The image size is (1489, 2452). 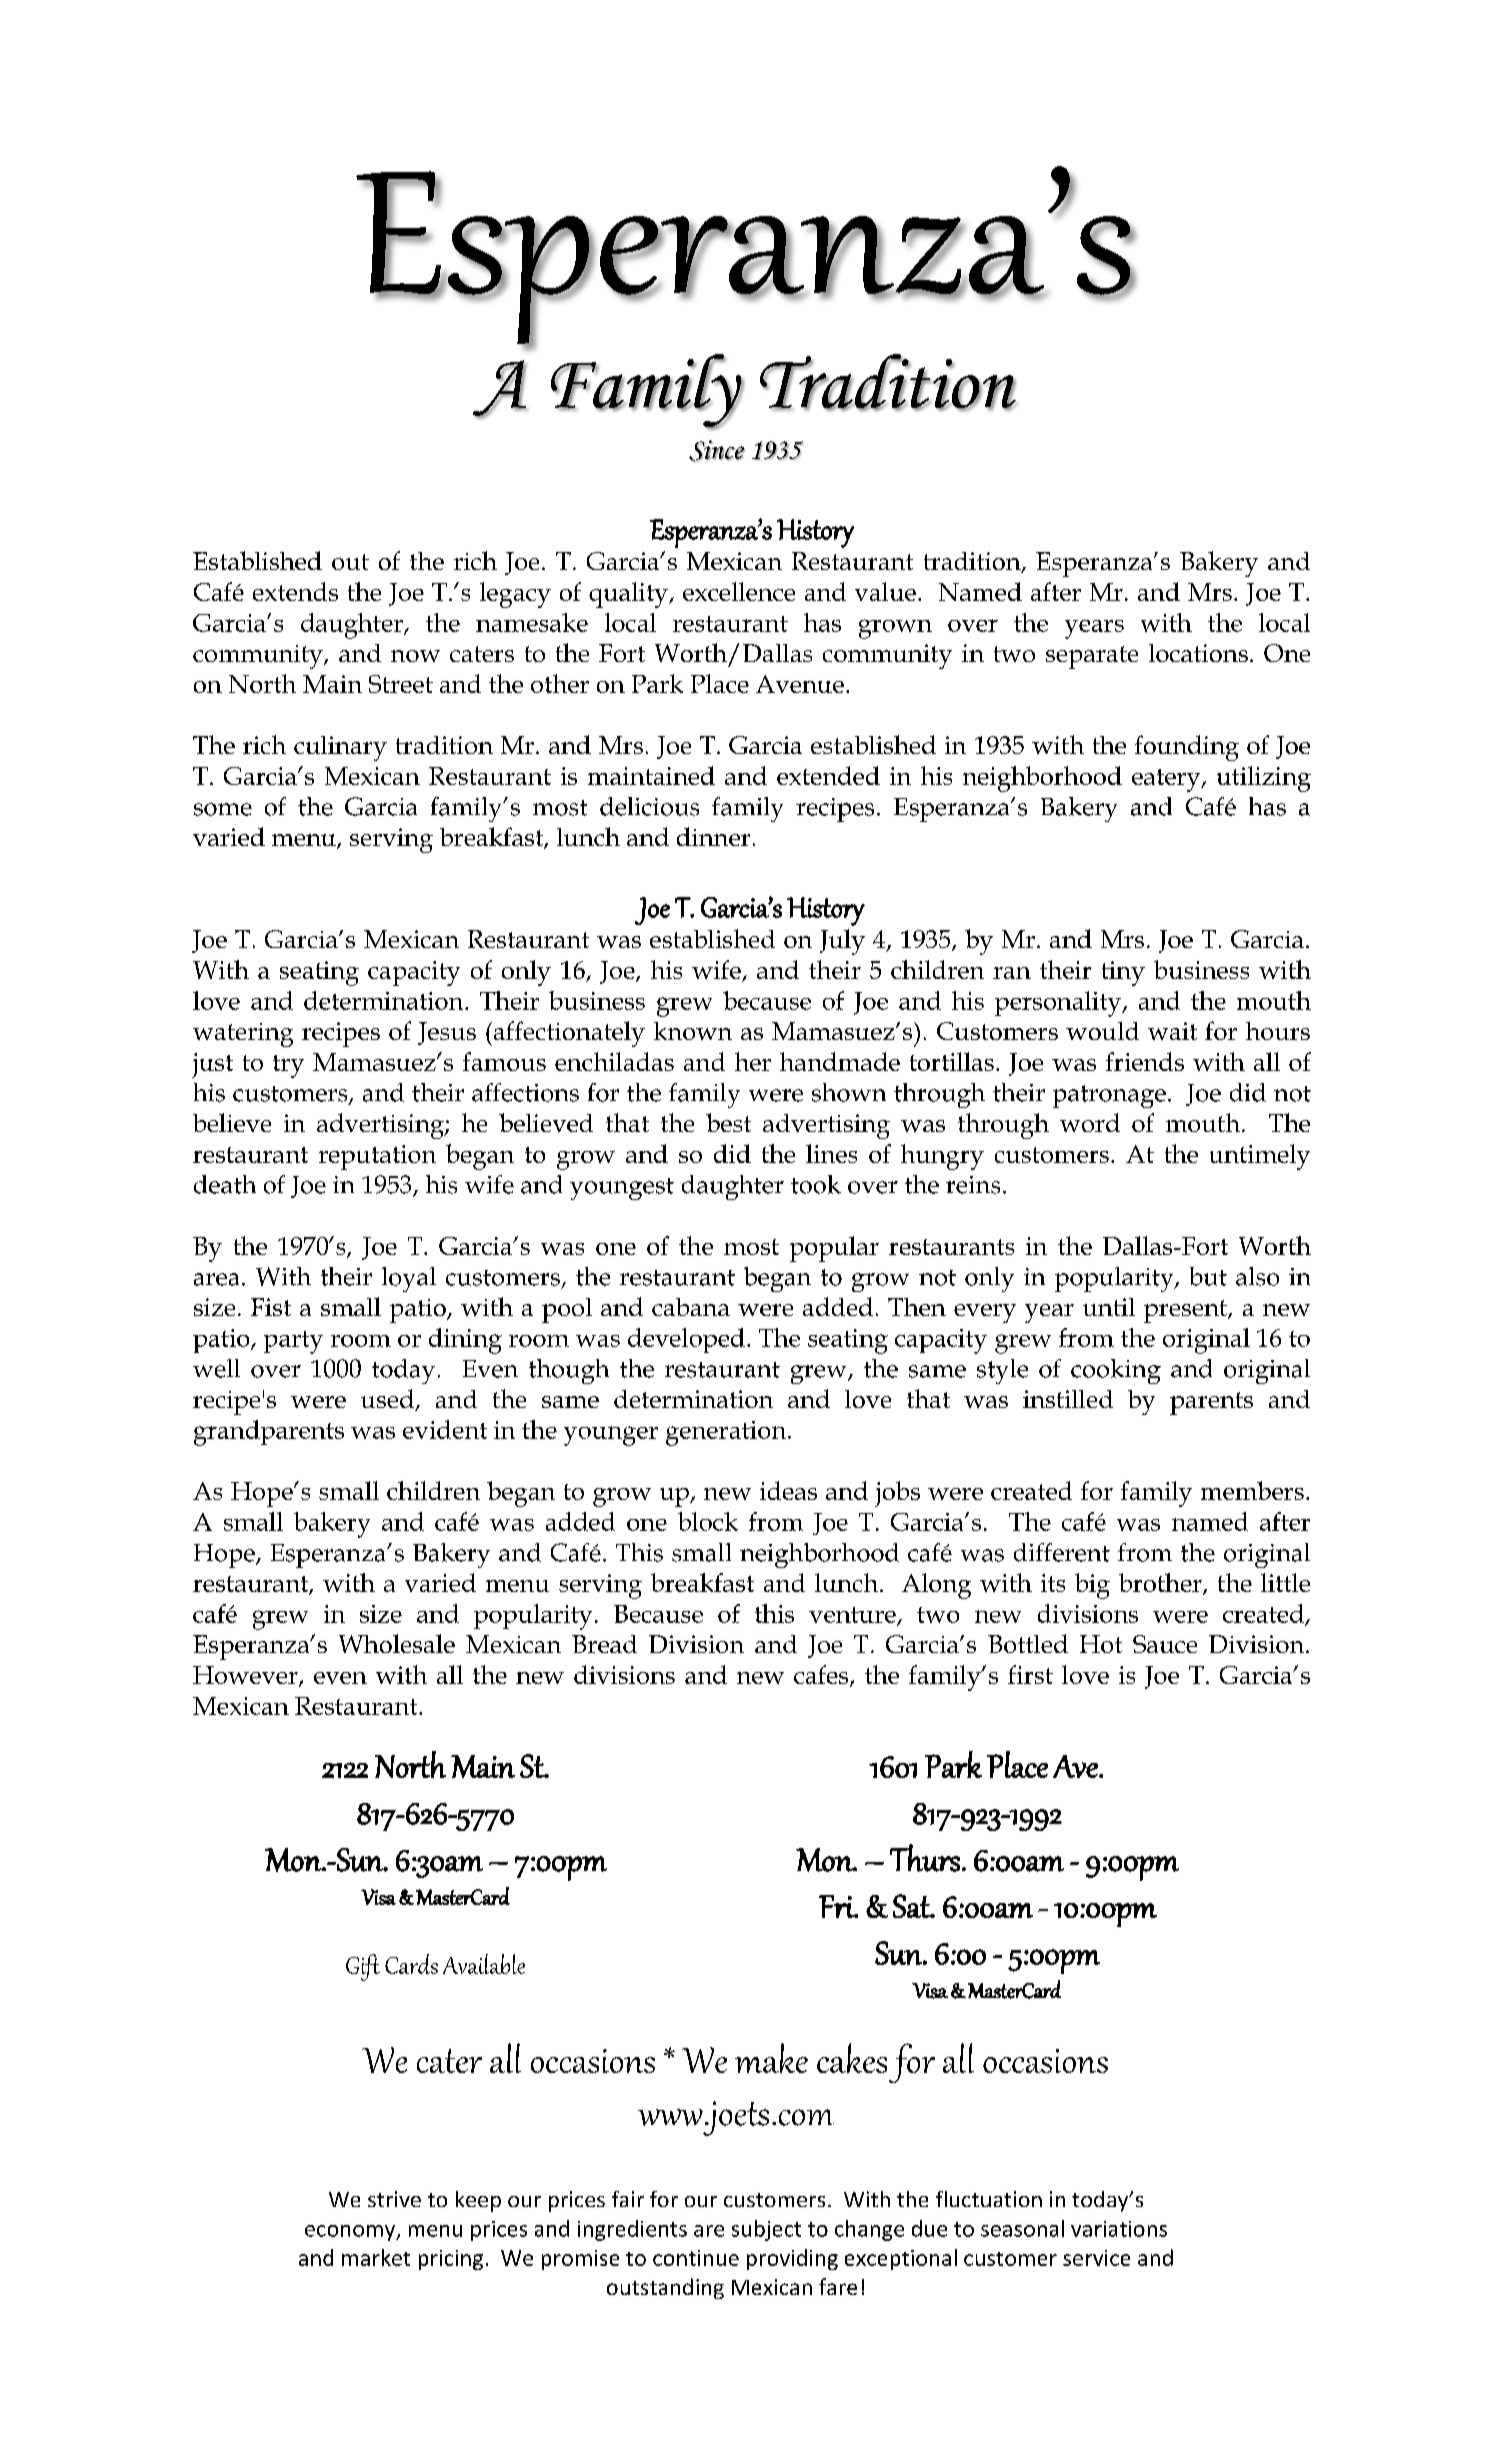 I want to click on subject, so click(x=766, y=2230).
